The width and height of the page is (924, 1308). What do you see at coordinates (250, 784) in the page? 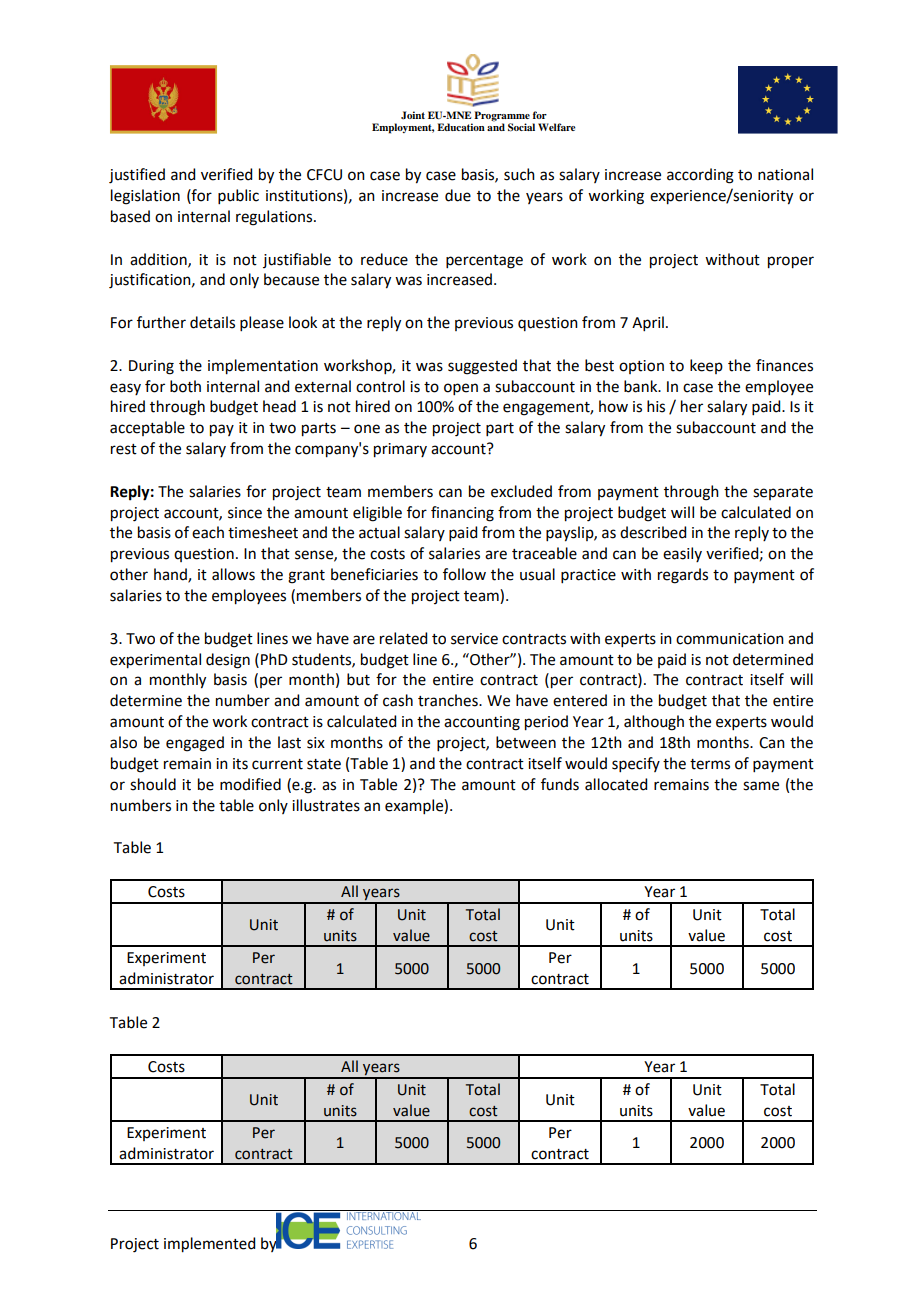
I see `modified` at bounding box center [250, 784].
